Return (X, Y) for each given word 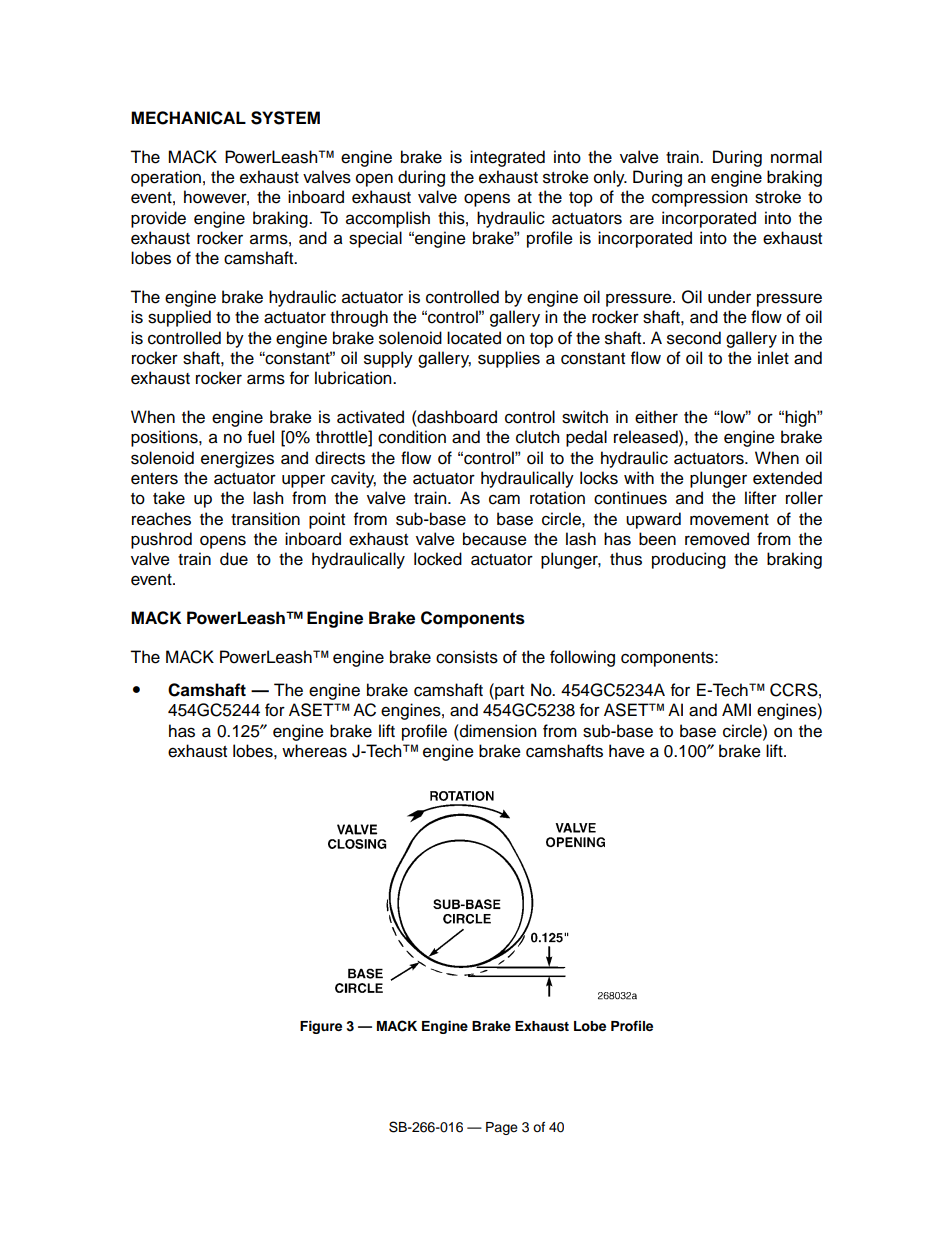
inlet (773, 358)
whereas (314, 751)
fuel (261, 437)
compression (699, 198)
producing (689, 560)
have (627, 751)
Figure (321, 1027)
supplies (509, 359)
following (582, 658)
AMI (736, 709)
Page (502, 1128)
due (234, 559)
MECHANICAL (188, 118)
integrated (507, 158)
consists (467, 657)
